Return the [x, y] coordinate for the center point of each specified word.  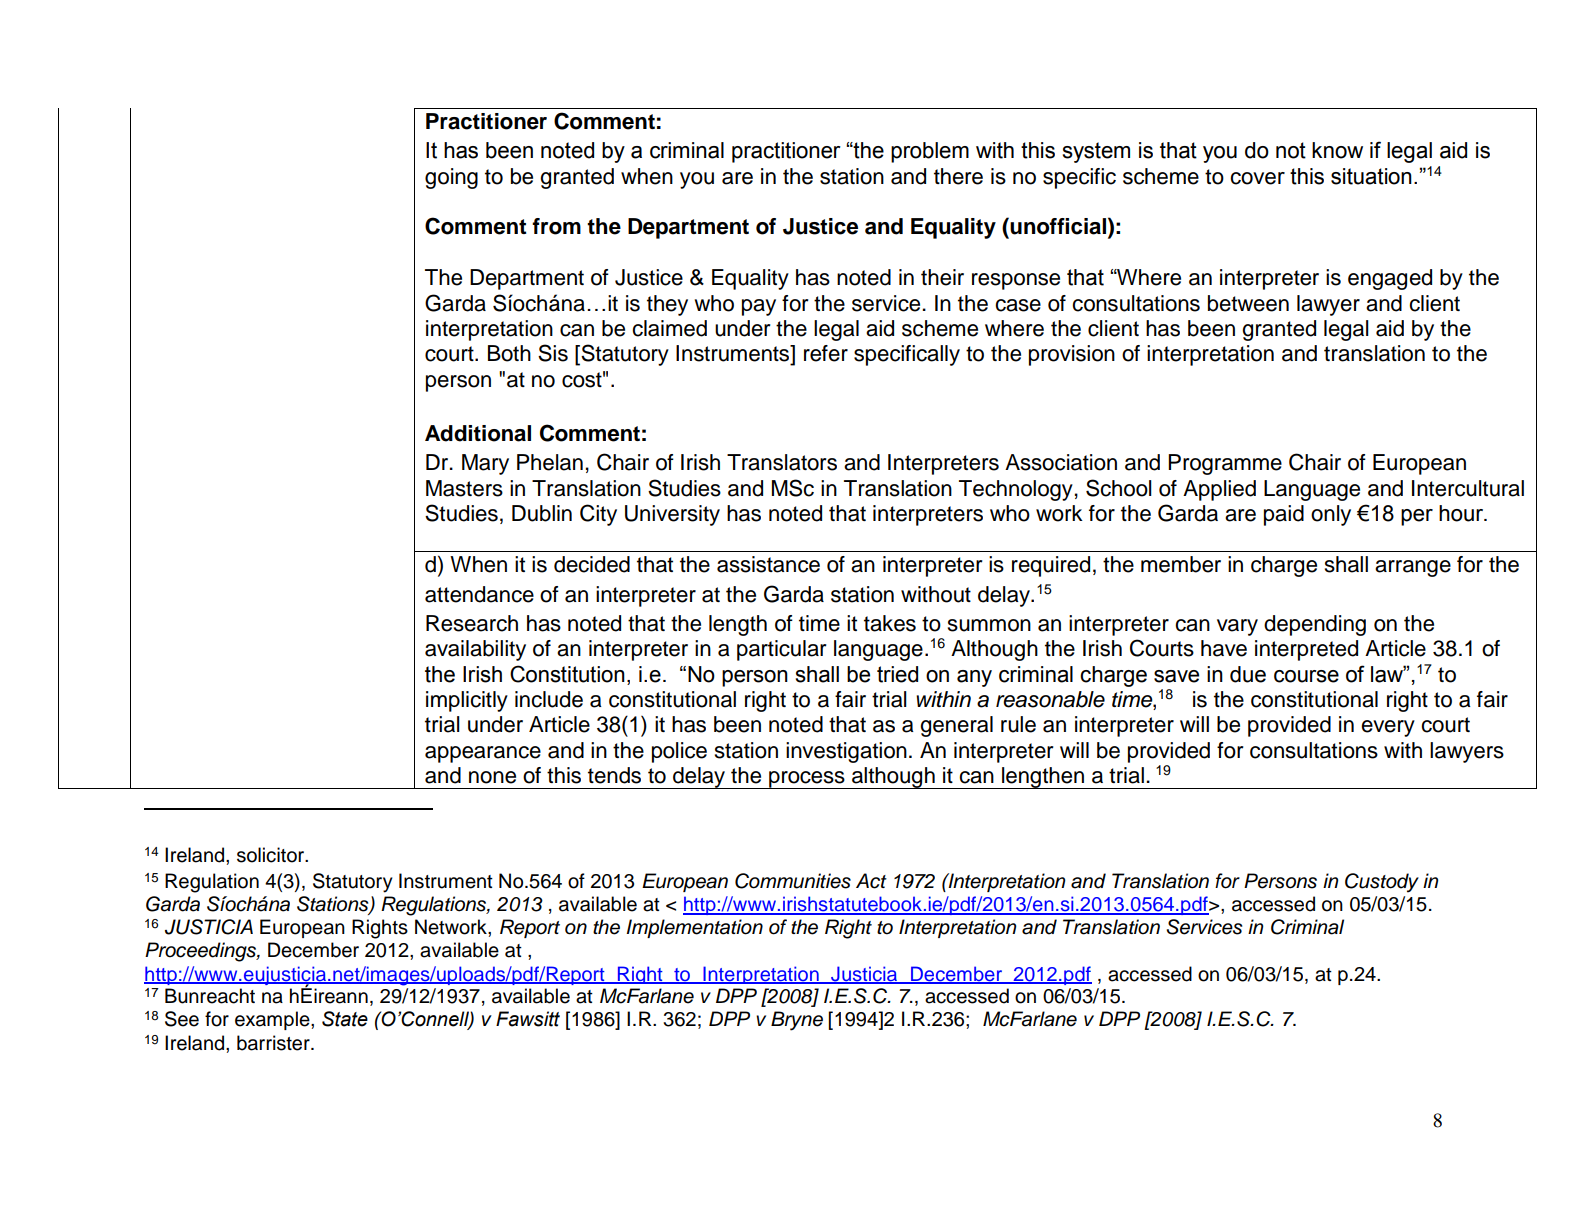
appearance [483, 754]
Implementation [694, 928]
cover [1257, 178]
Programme [1225, 464]
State [345, 1019]
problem [930, 152]
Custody [1382, 883]
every [1388, 728]
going [451, 178]
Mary [485, 464]
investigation [846, 752]
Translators [782, 462]
